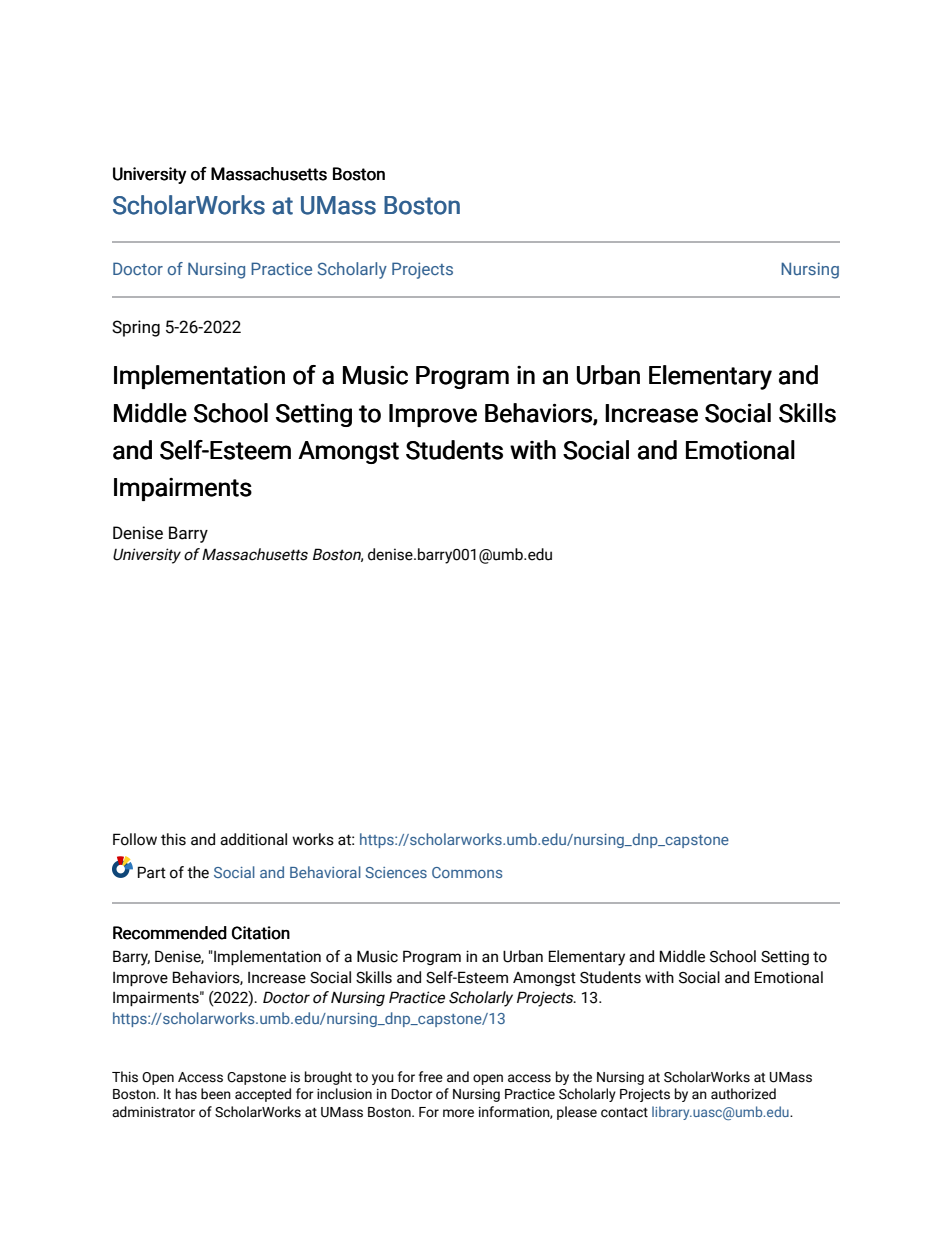 Image resolution: width=952 pixels, height=1233 pixels. Describe the element at coordinates (135, 839) in the page. I see `Follow` at that location.
